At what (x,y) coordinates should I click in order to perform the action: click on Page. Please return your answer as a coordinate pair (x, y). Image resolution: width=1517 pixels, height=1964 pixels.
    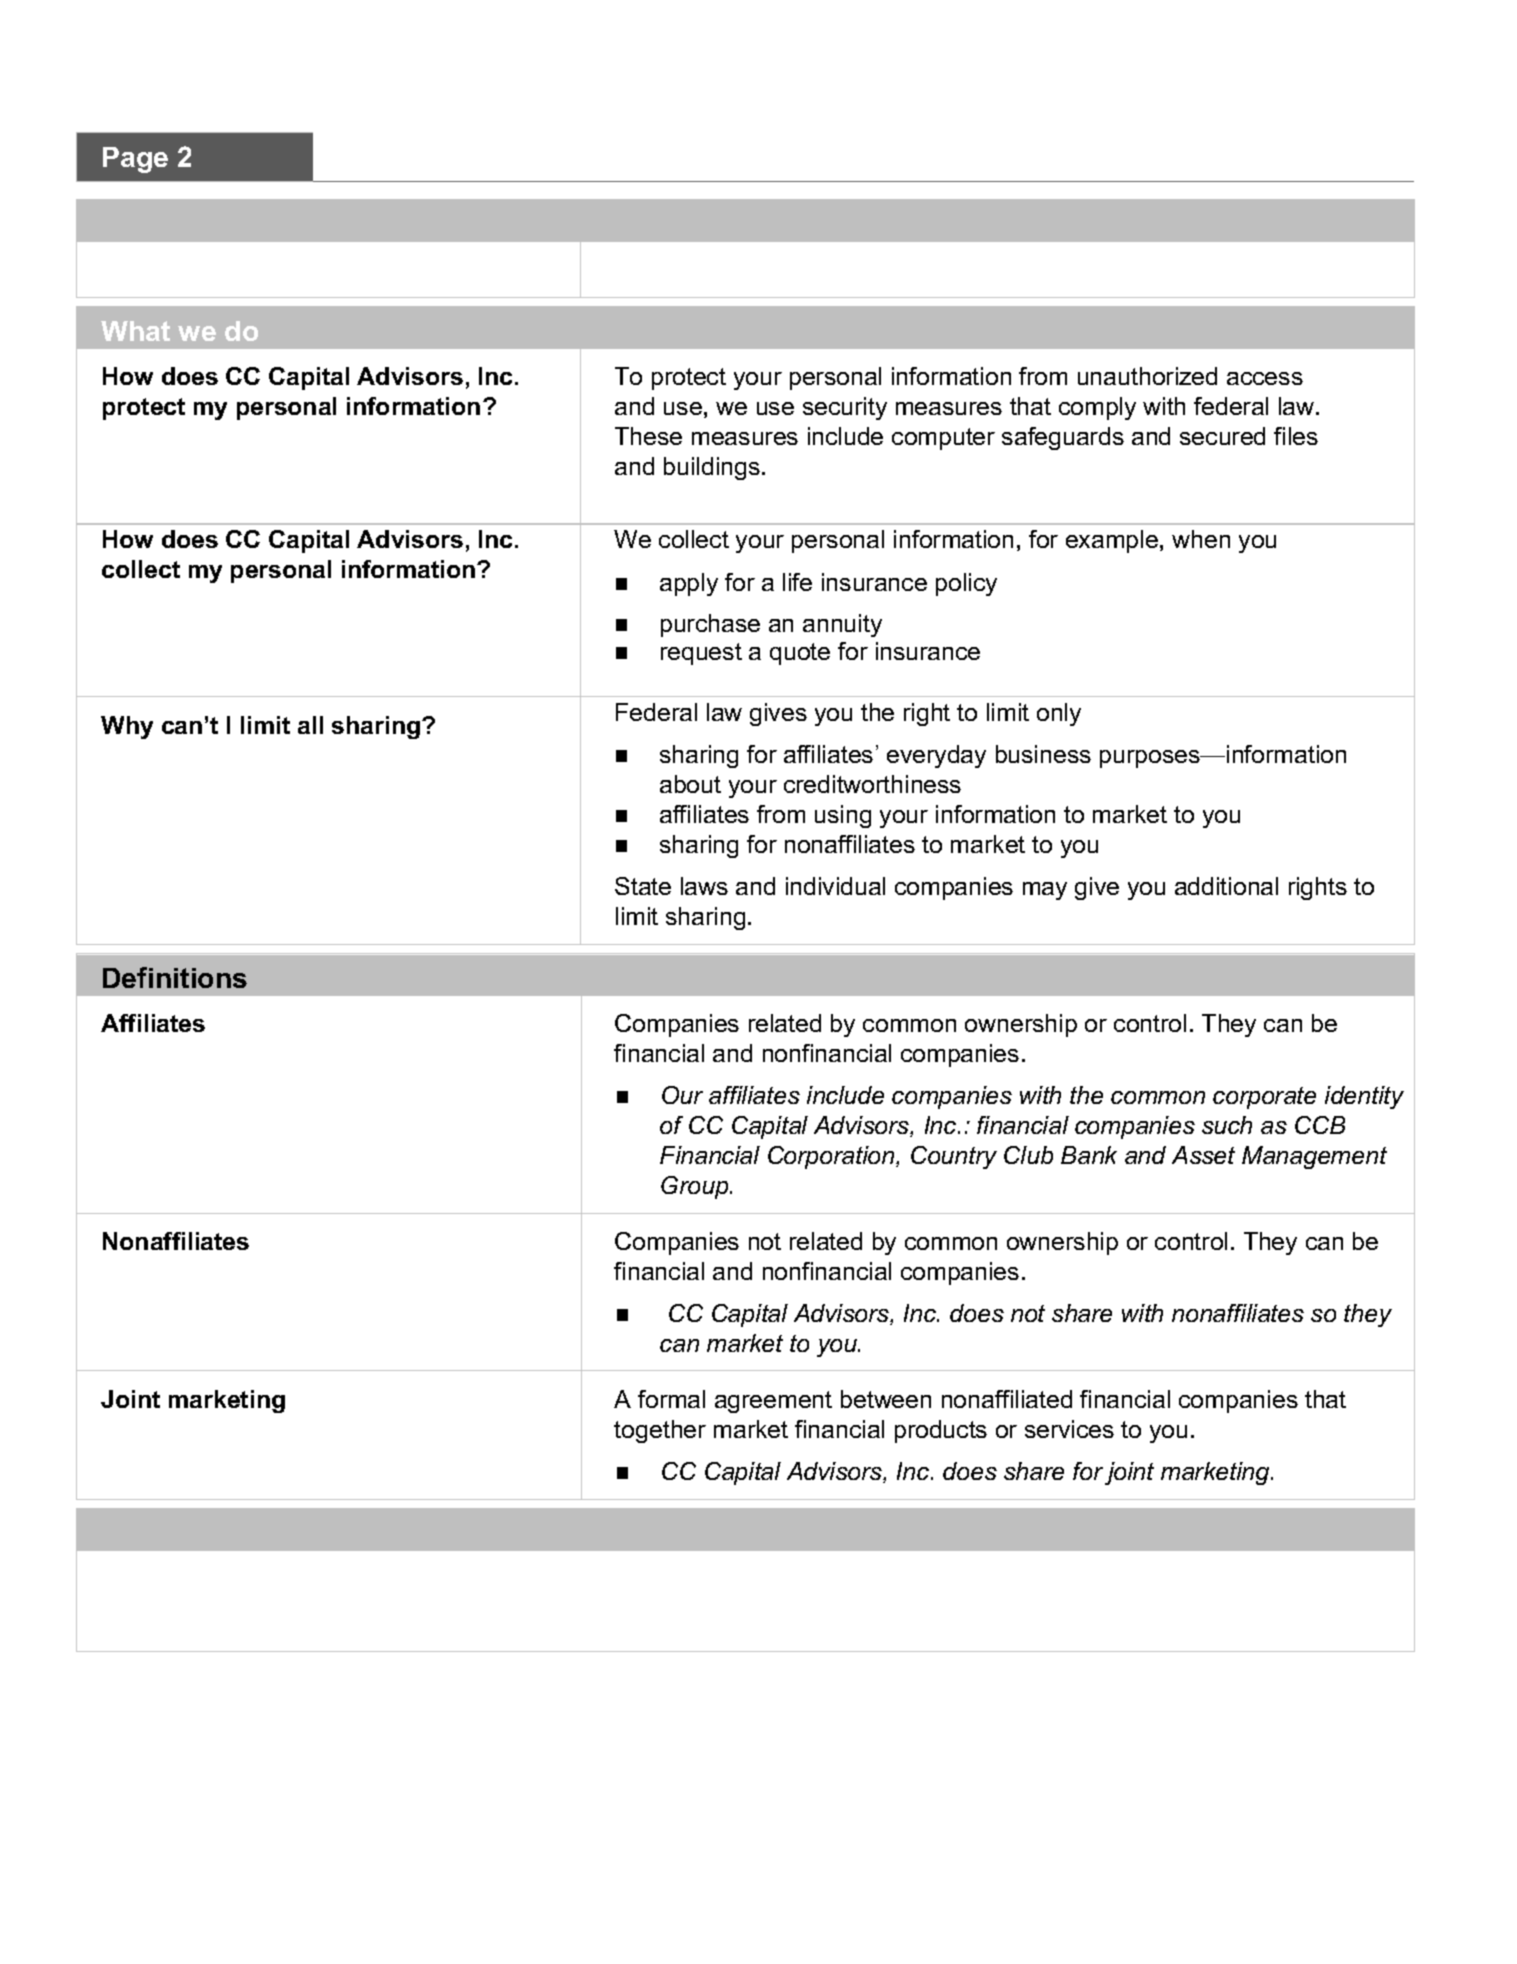
    Looking at the image, I should click on (135, 160).
